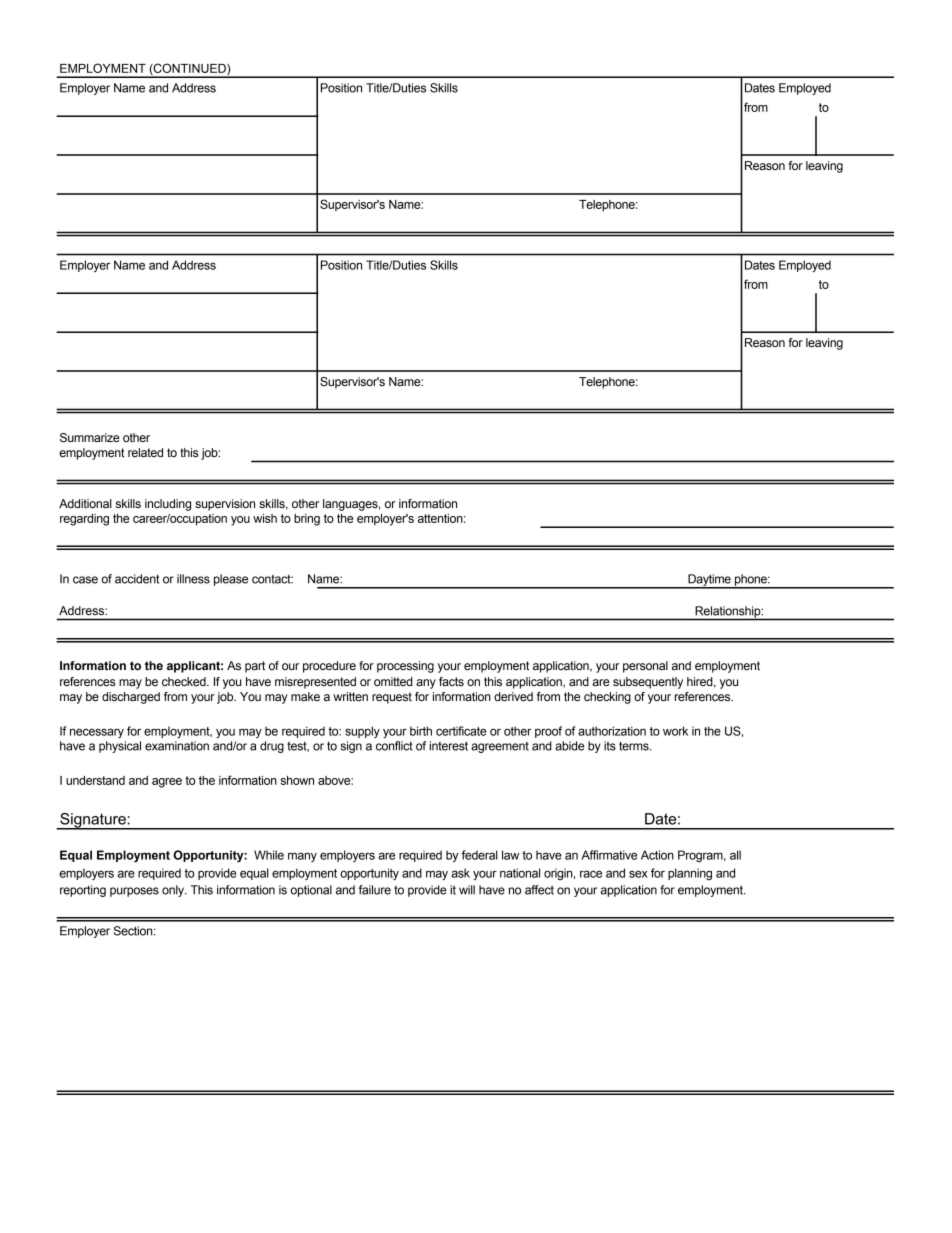  What do you see at coordinates (394, 746) in the screenshot?
I see `conflict` at bounding box center [394, 746].
